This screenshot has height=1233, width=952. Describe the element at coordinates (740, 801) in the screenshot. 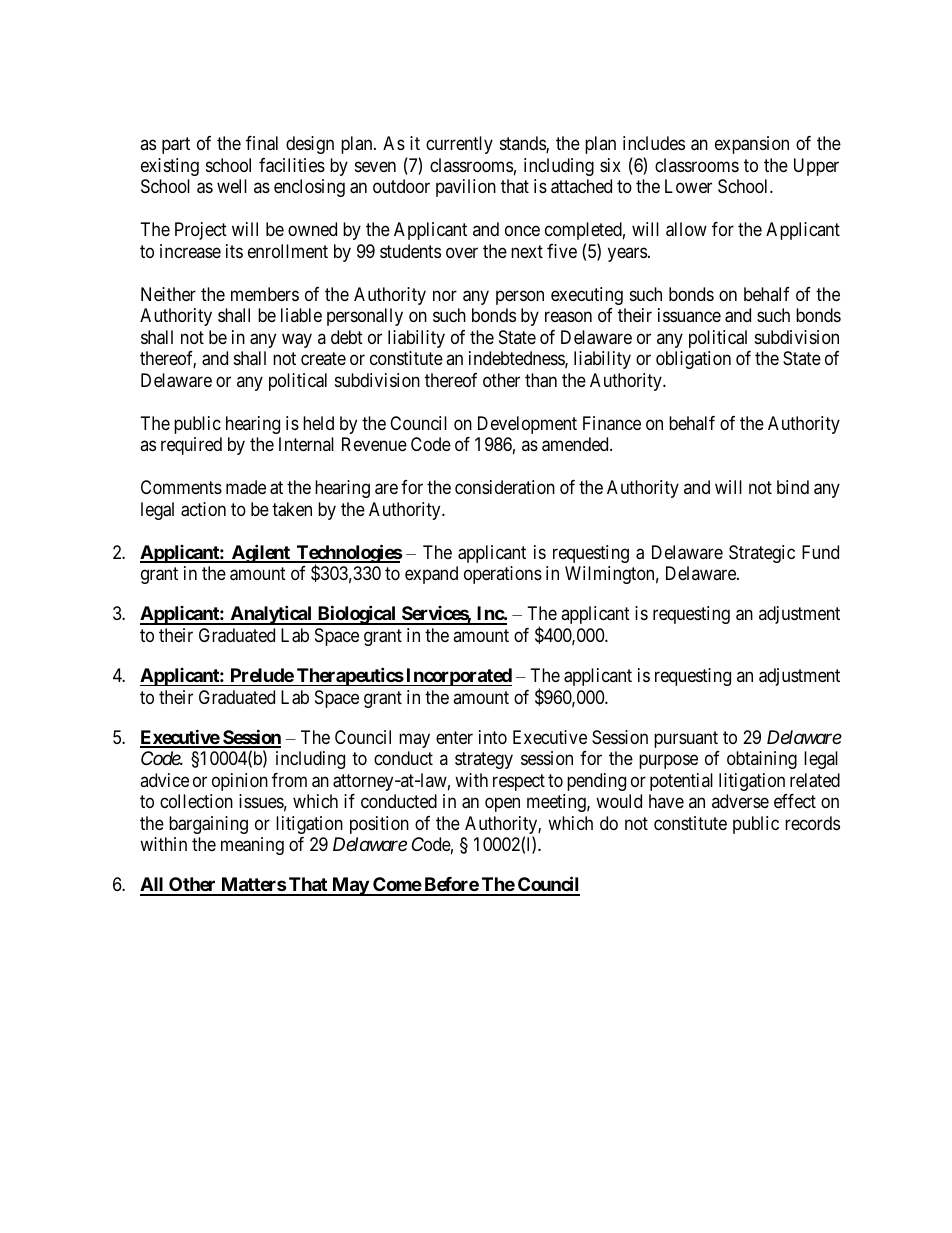

I see `adverse` at that location.
